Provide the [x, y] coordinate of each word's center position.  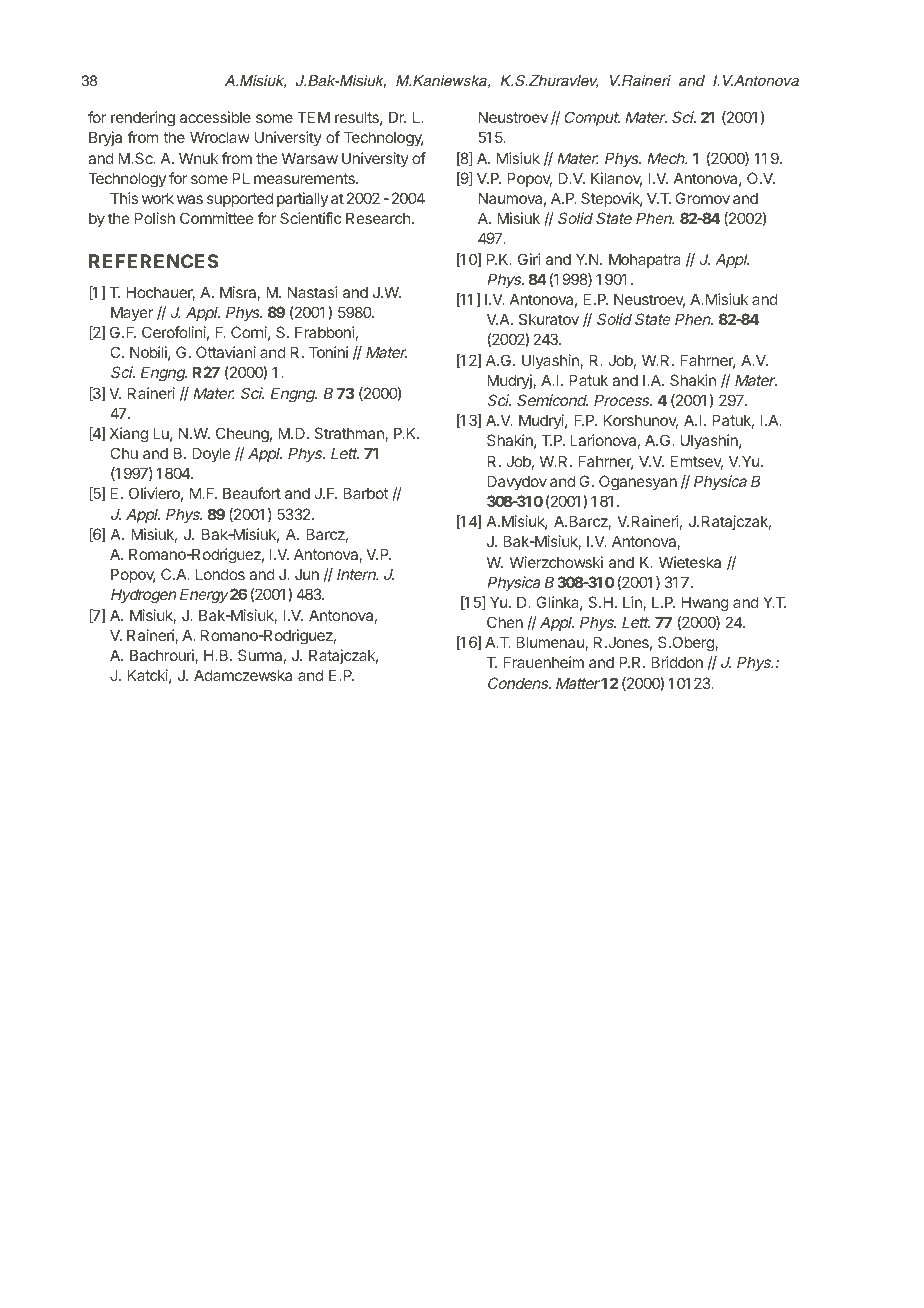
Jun [307, 574]
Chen [505, 622]
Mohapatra [645, 260]
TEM [313, 117]
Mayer [132, 313]
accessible [215, 117]
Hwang [705, 604]
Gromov [702, 198]
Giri [529, 259]
